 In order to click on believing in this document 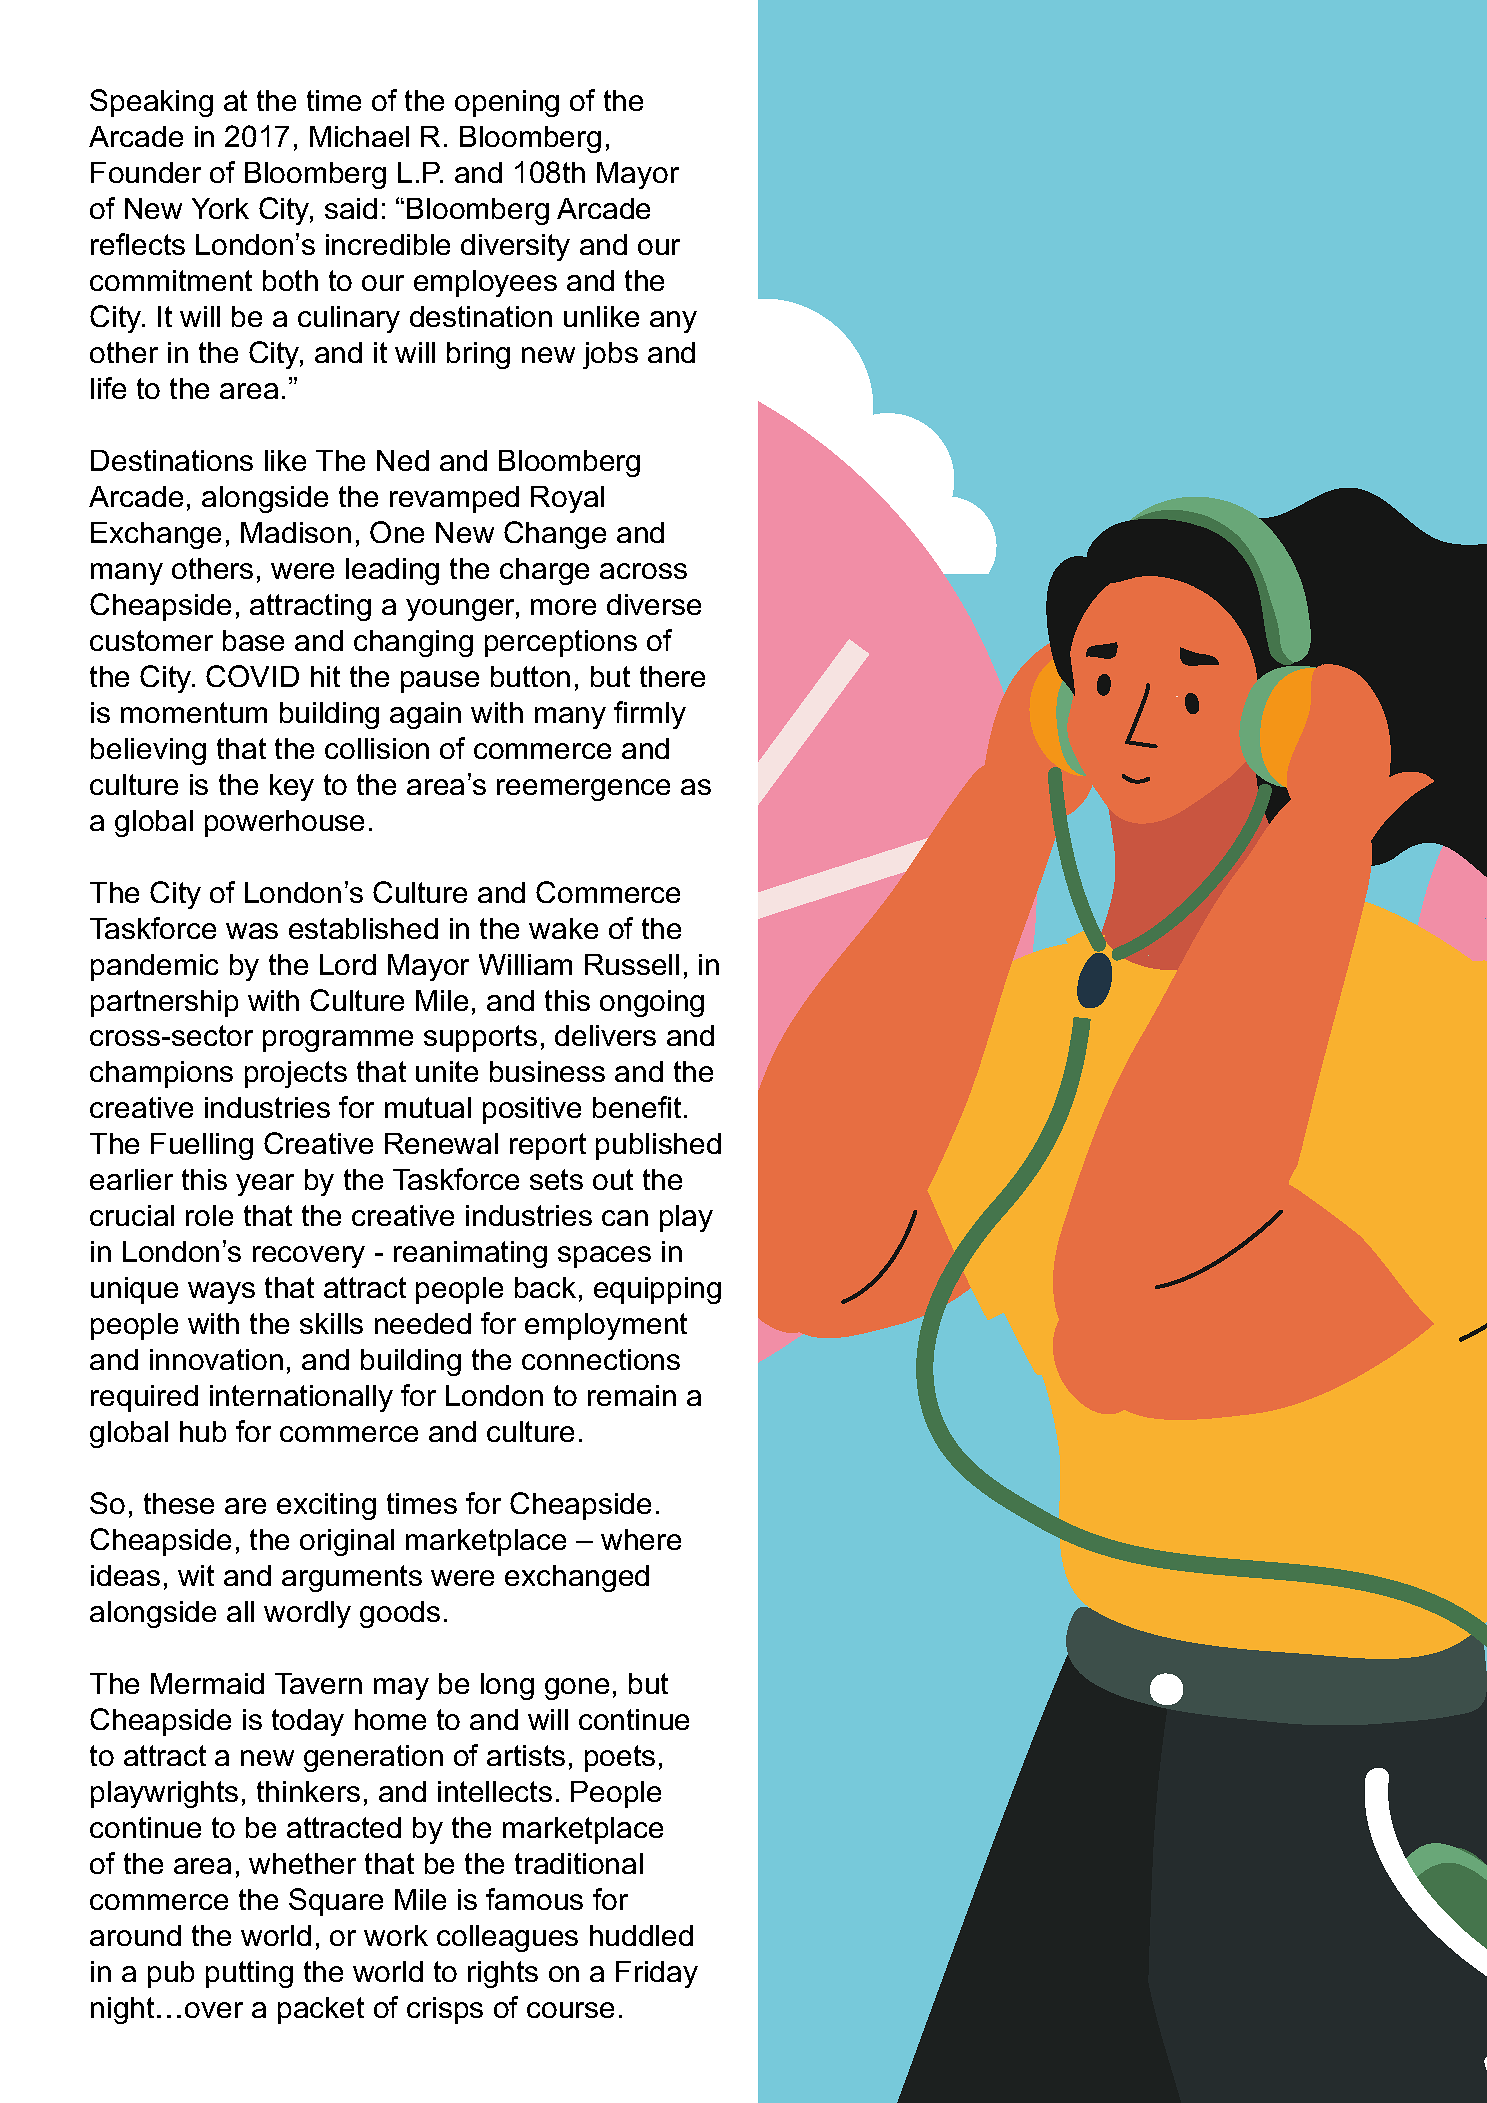, I will do `click(148, 751)`.
